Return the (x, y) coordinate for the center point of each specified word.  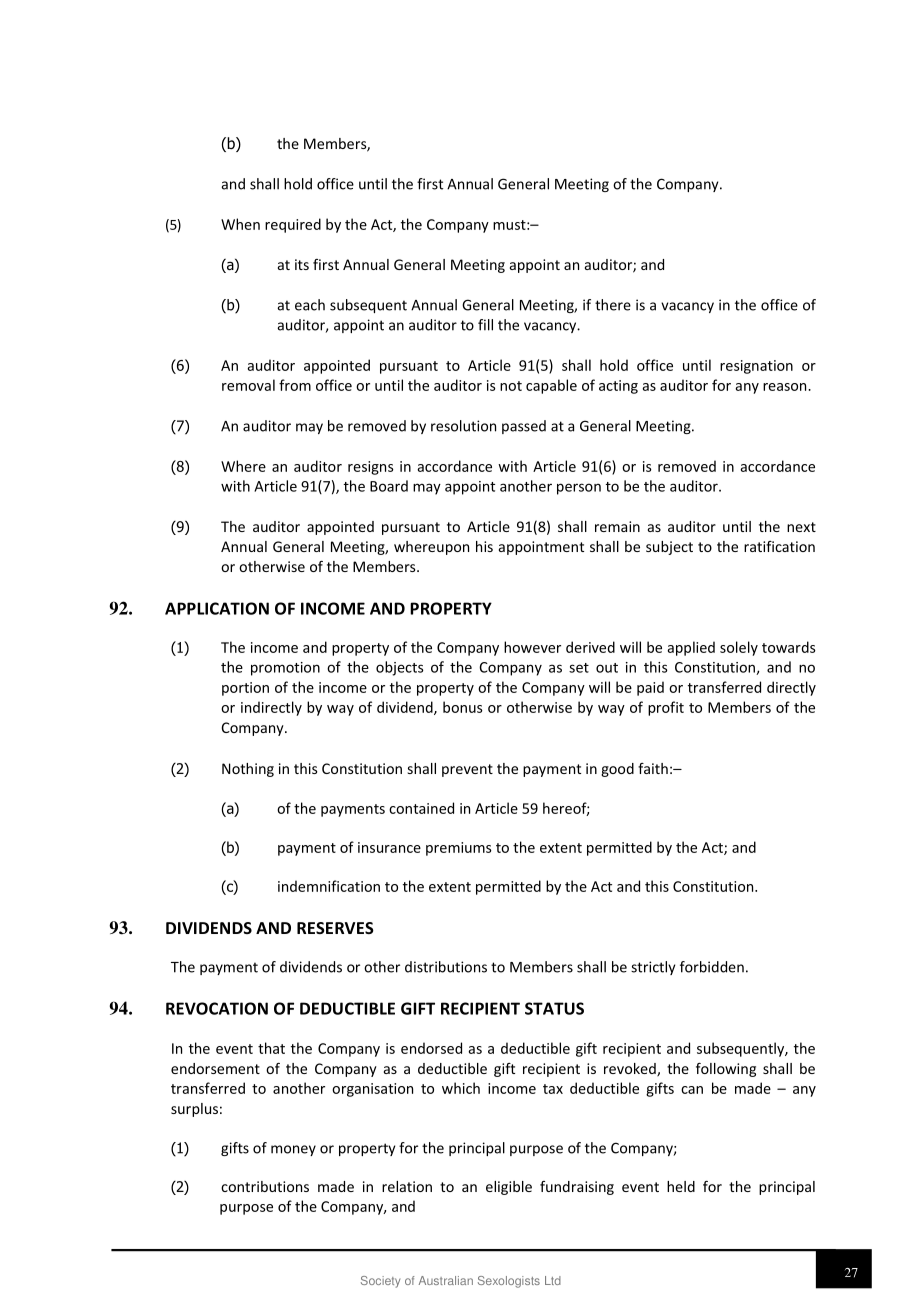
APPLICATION (217, 608)
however (532, 647)
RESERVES (335, 928)
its (302, 264)
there (613, 305)
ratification (779, 546)
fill (485, 325)
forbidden (712, 967)
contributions (265, 1186)
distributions (446, 967)
